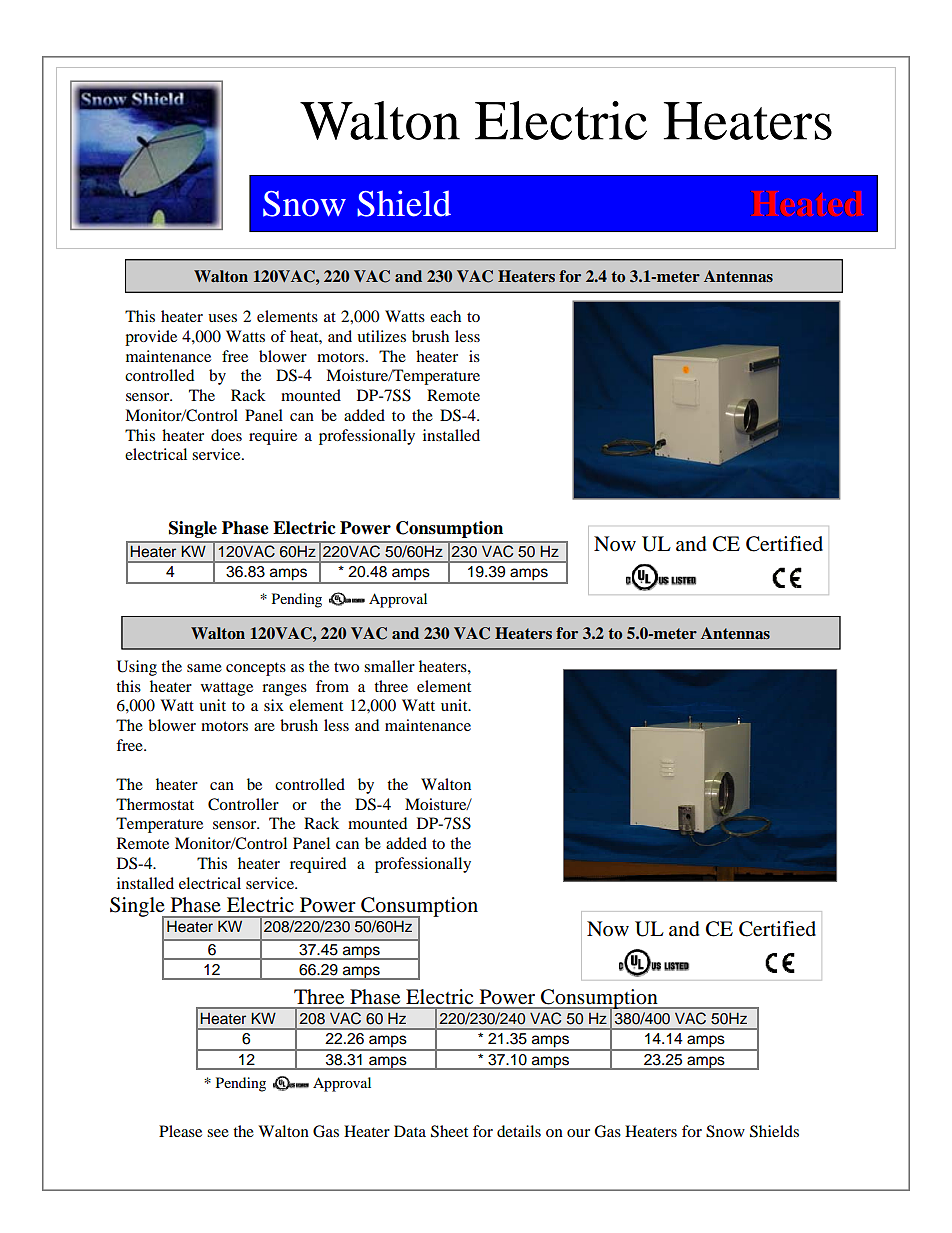 The width and height of the image is (952, 1233). What do you see at coordinates (151, 338) in the image?
I see `provide` at bounding box center [151, 338].
